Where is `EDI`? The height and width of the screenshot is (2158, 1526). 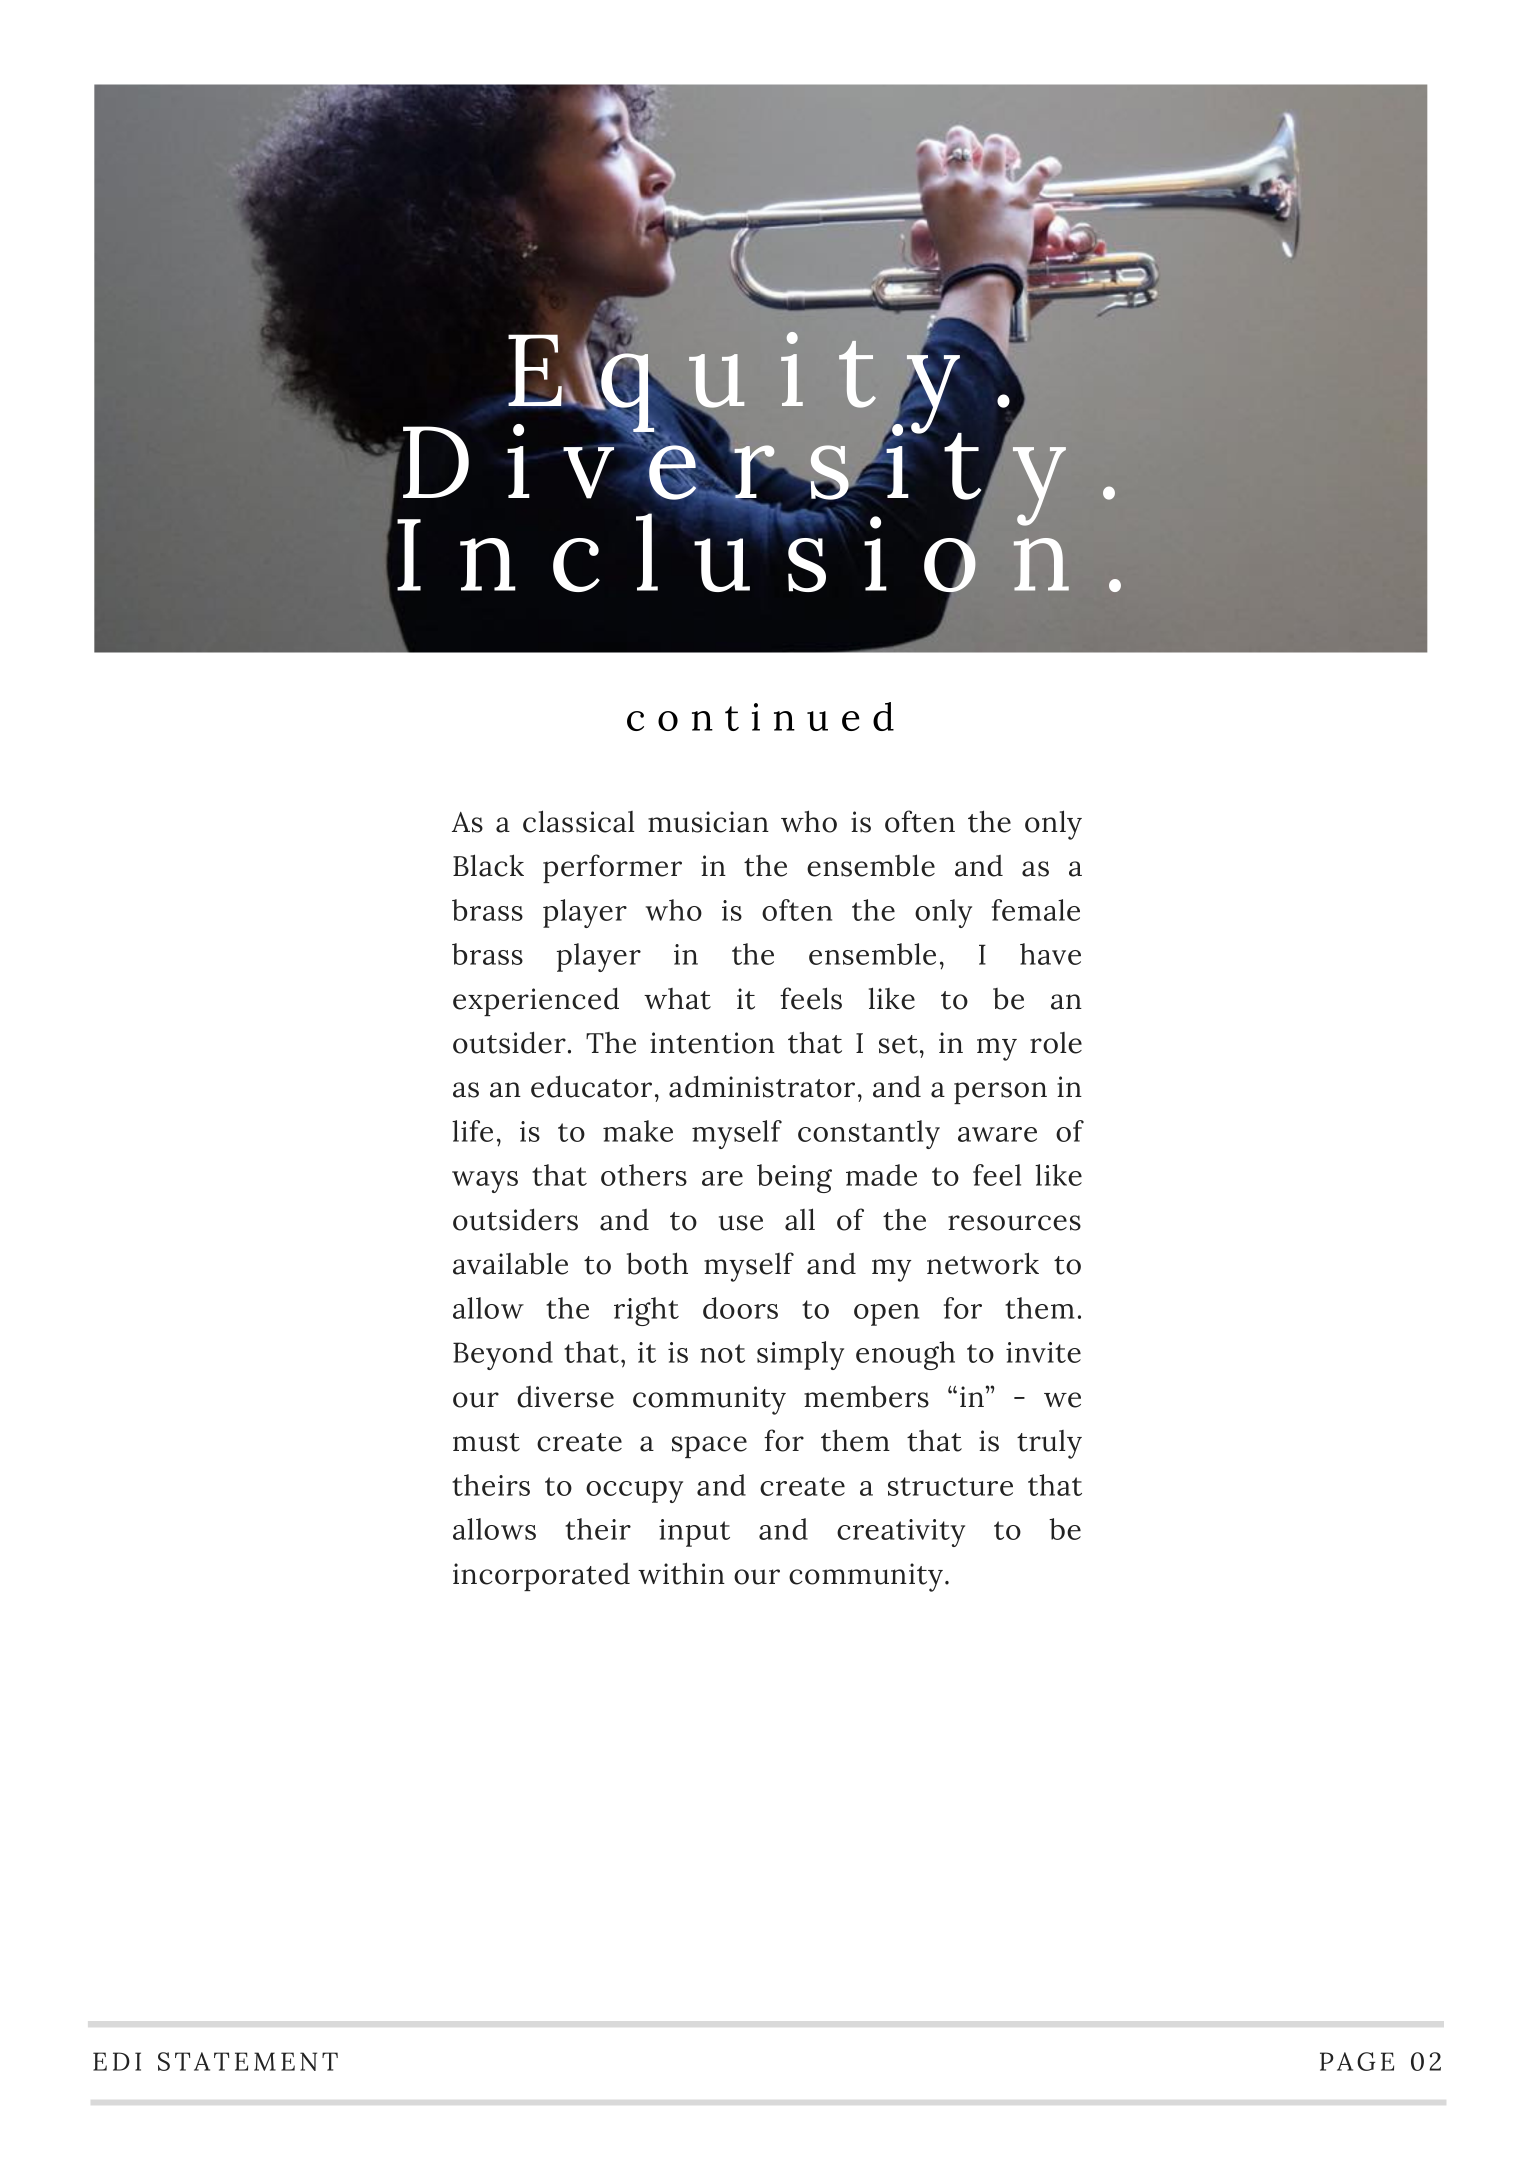
EDI is located at coordinates (117, 2061).
